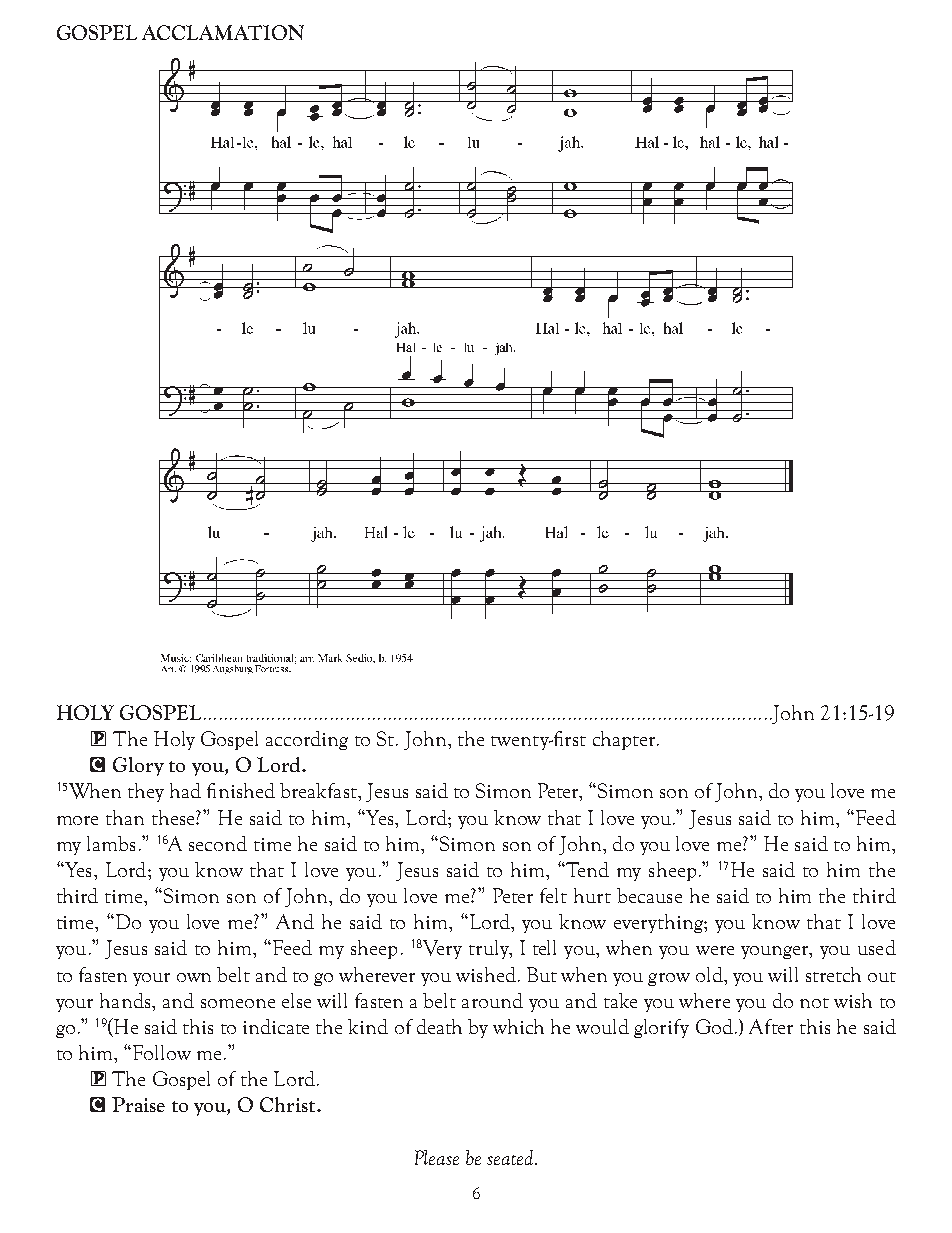 The width and height of the screenshot is (952, 1233). I want to click on finished, so click(241, 790).
